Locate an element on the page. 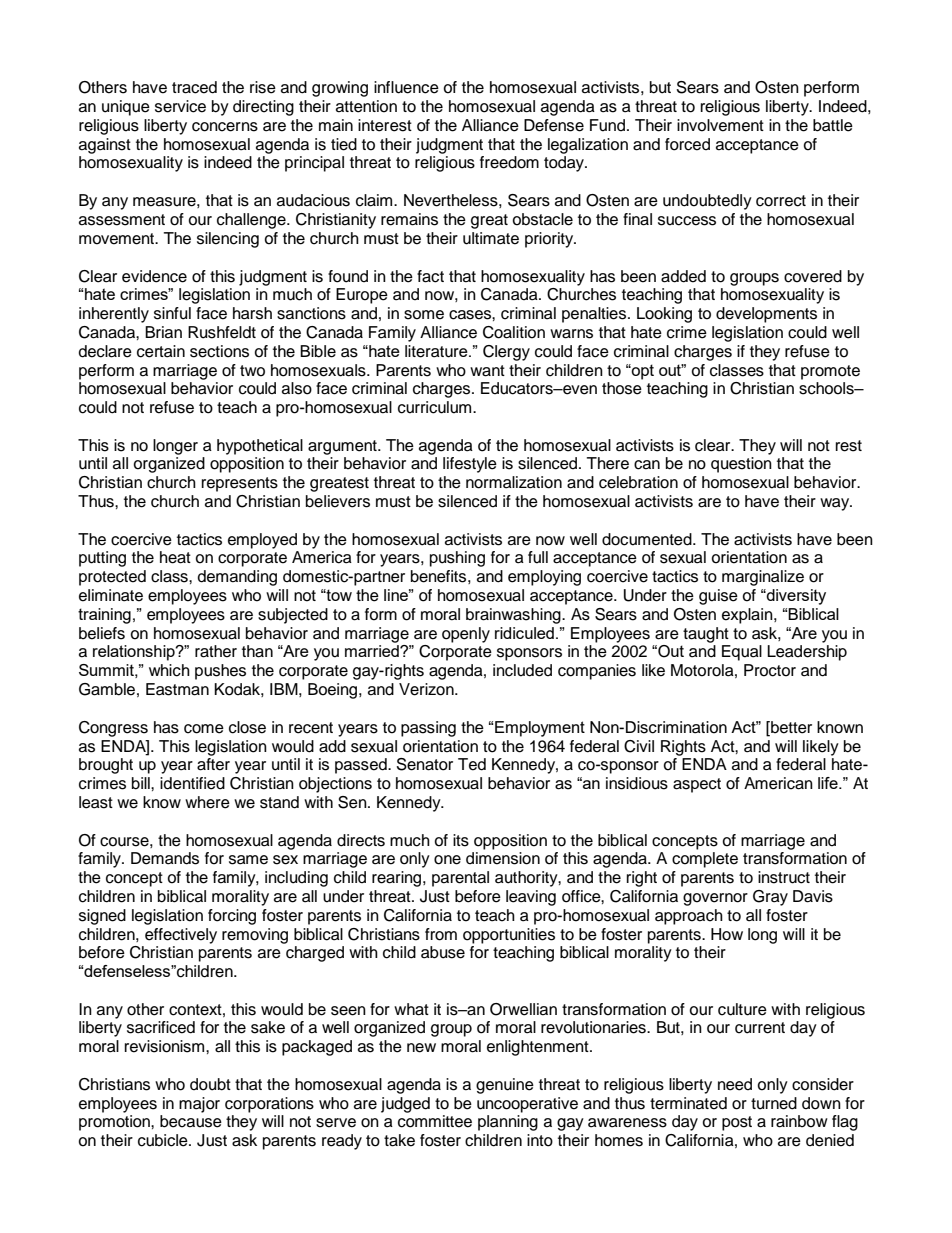  major is located at coordinates (199, 1105).
